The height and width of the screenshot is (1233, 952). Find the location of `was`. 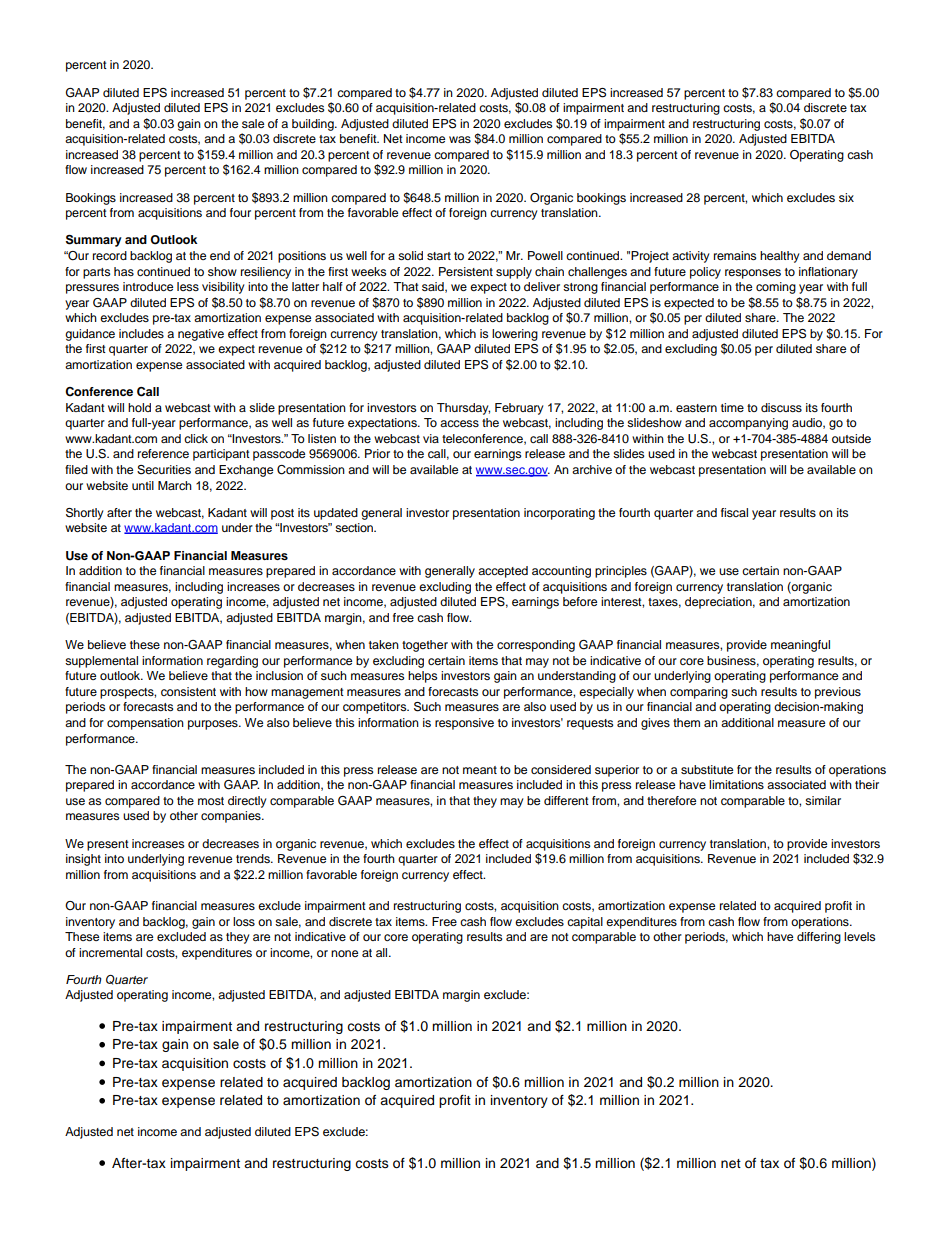

was is located at coordinates (460, 139).
